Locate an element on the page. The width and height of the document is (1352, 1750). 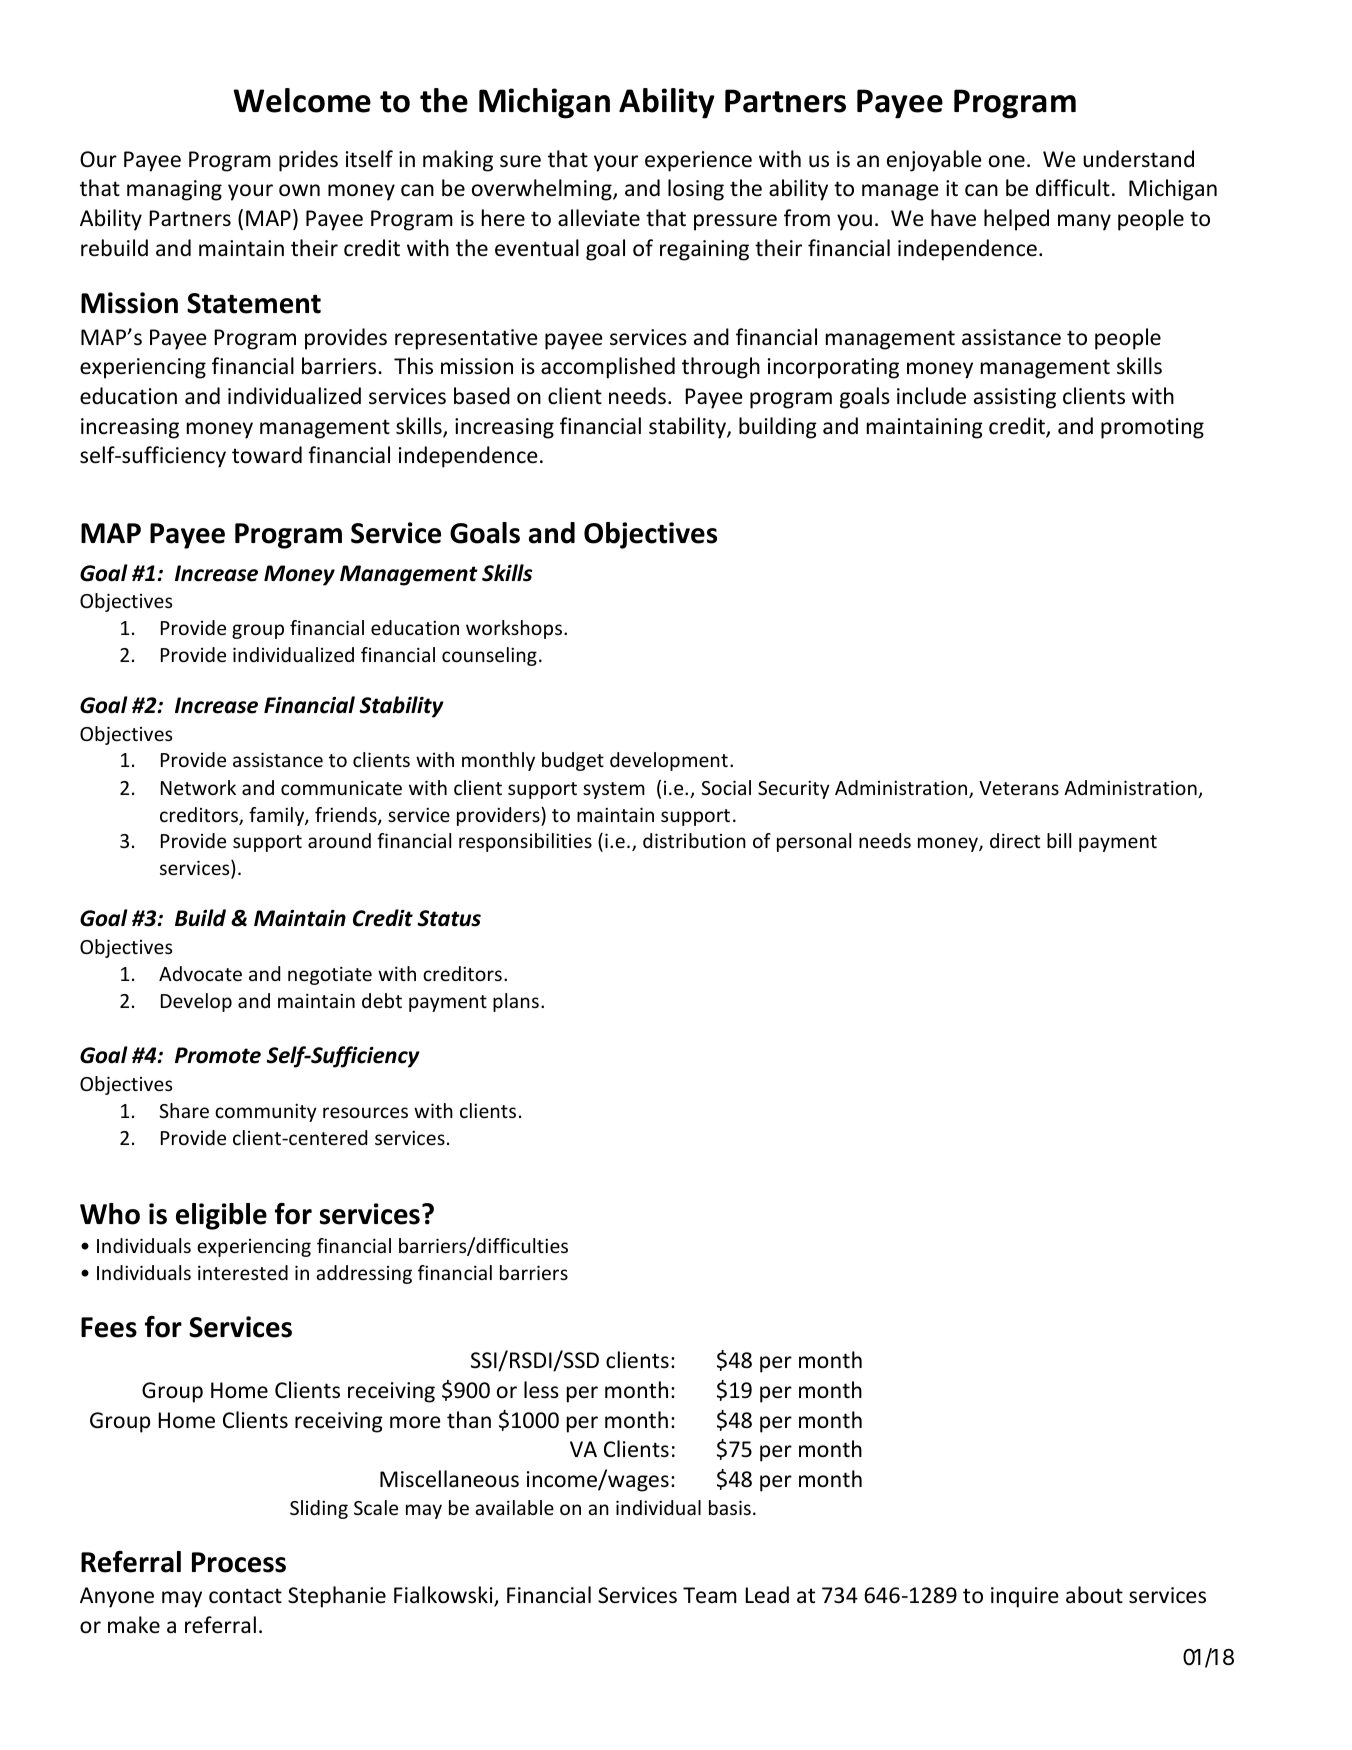
Advocate is located at coordinates (200, 973).
